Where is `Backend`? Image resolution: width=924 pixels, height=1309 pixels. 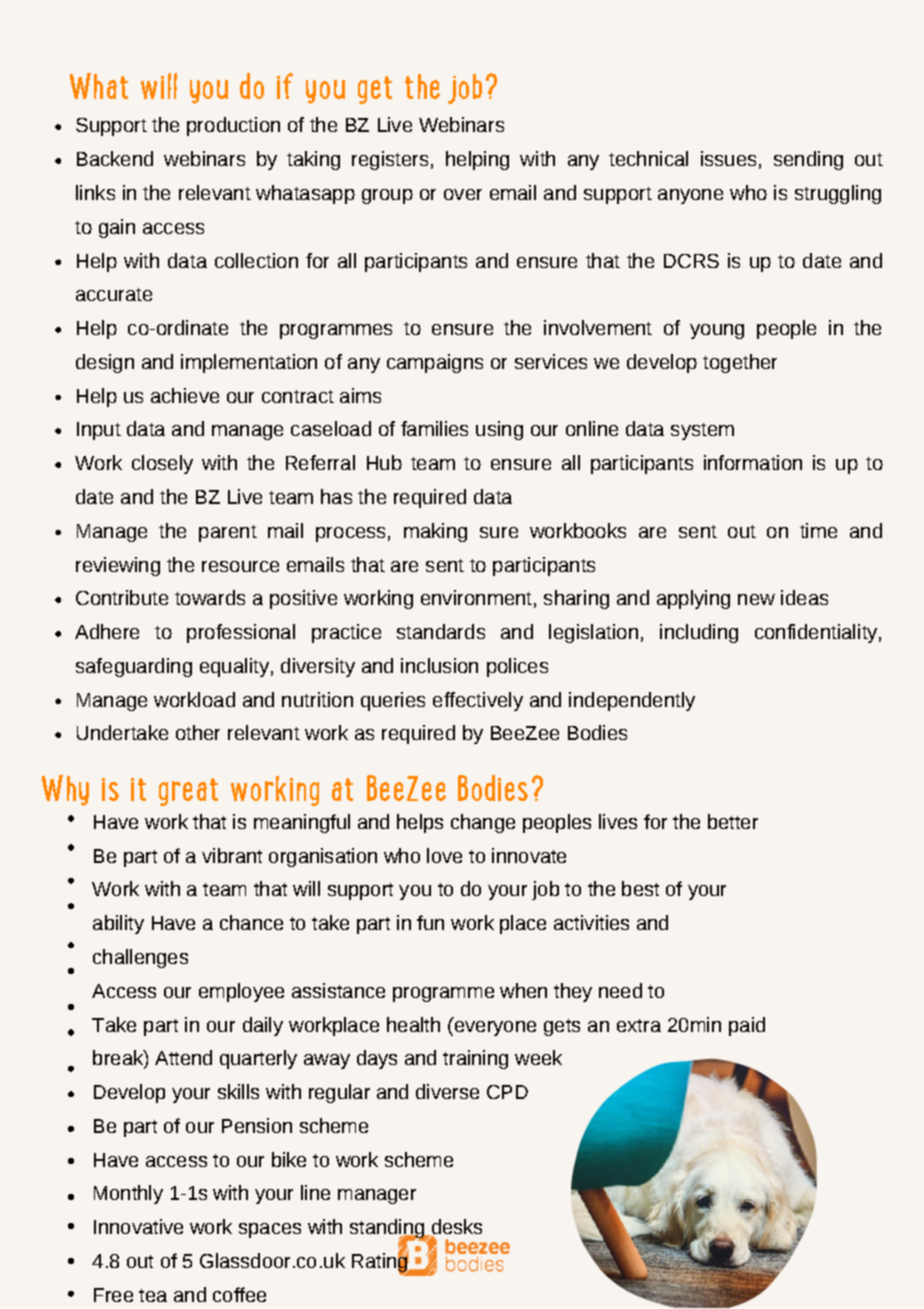 Backend is located at coordinates (115, 158).
